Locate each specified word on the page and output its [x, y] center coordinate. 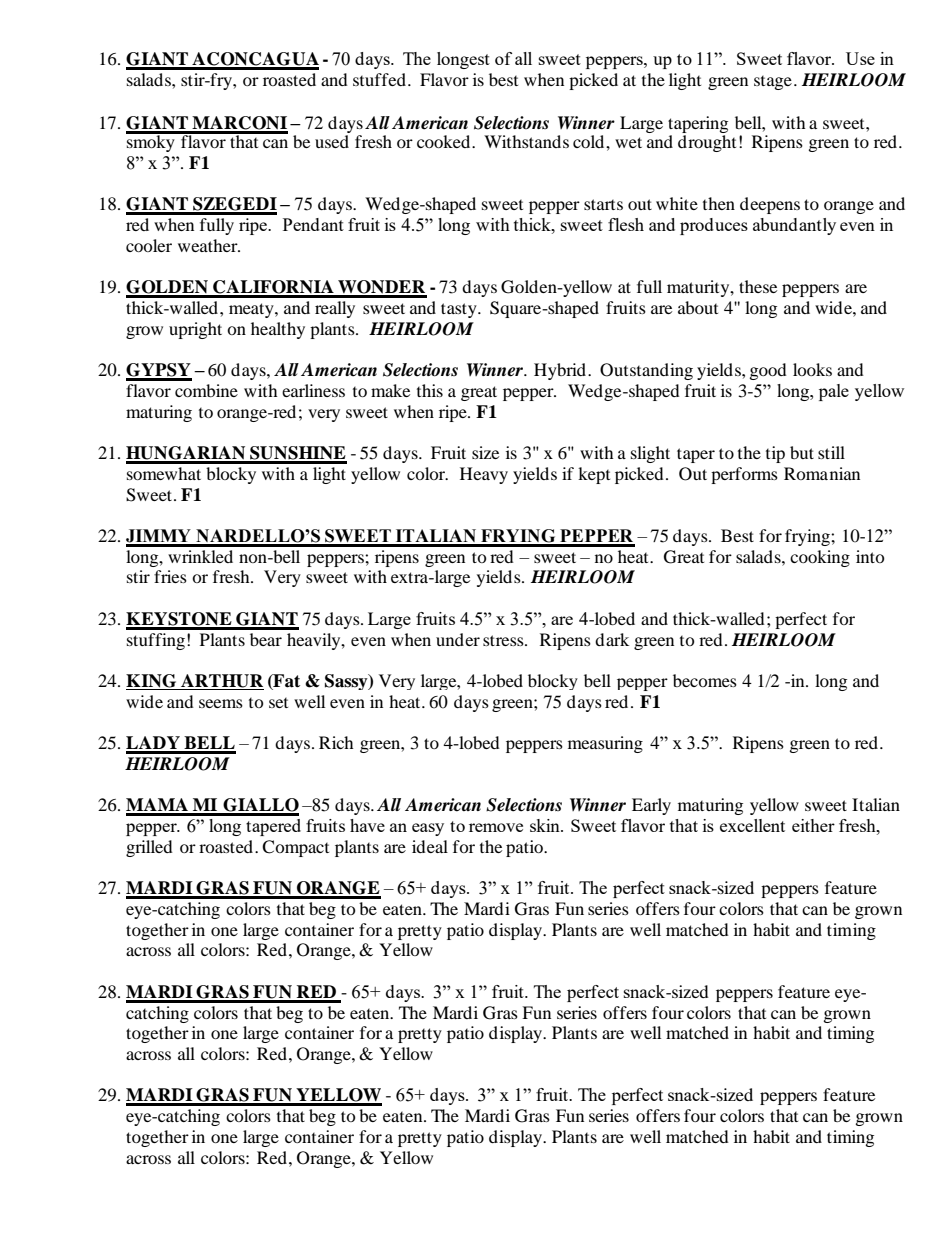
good [768, 371]
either [813, 825]
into [870, 556]
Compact [295, 848]
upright [195, 330]
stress [504, 640]
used [332, 141]
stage [773, 83]
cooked [445, 141]
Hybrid [561, 371]
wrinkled [200, 556]
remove [496, 827]
